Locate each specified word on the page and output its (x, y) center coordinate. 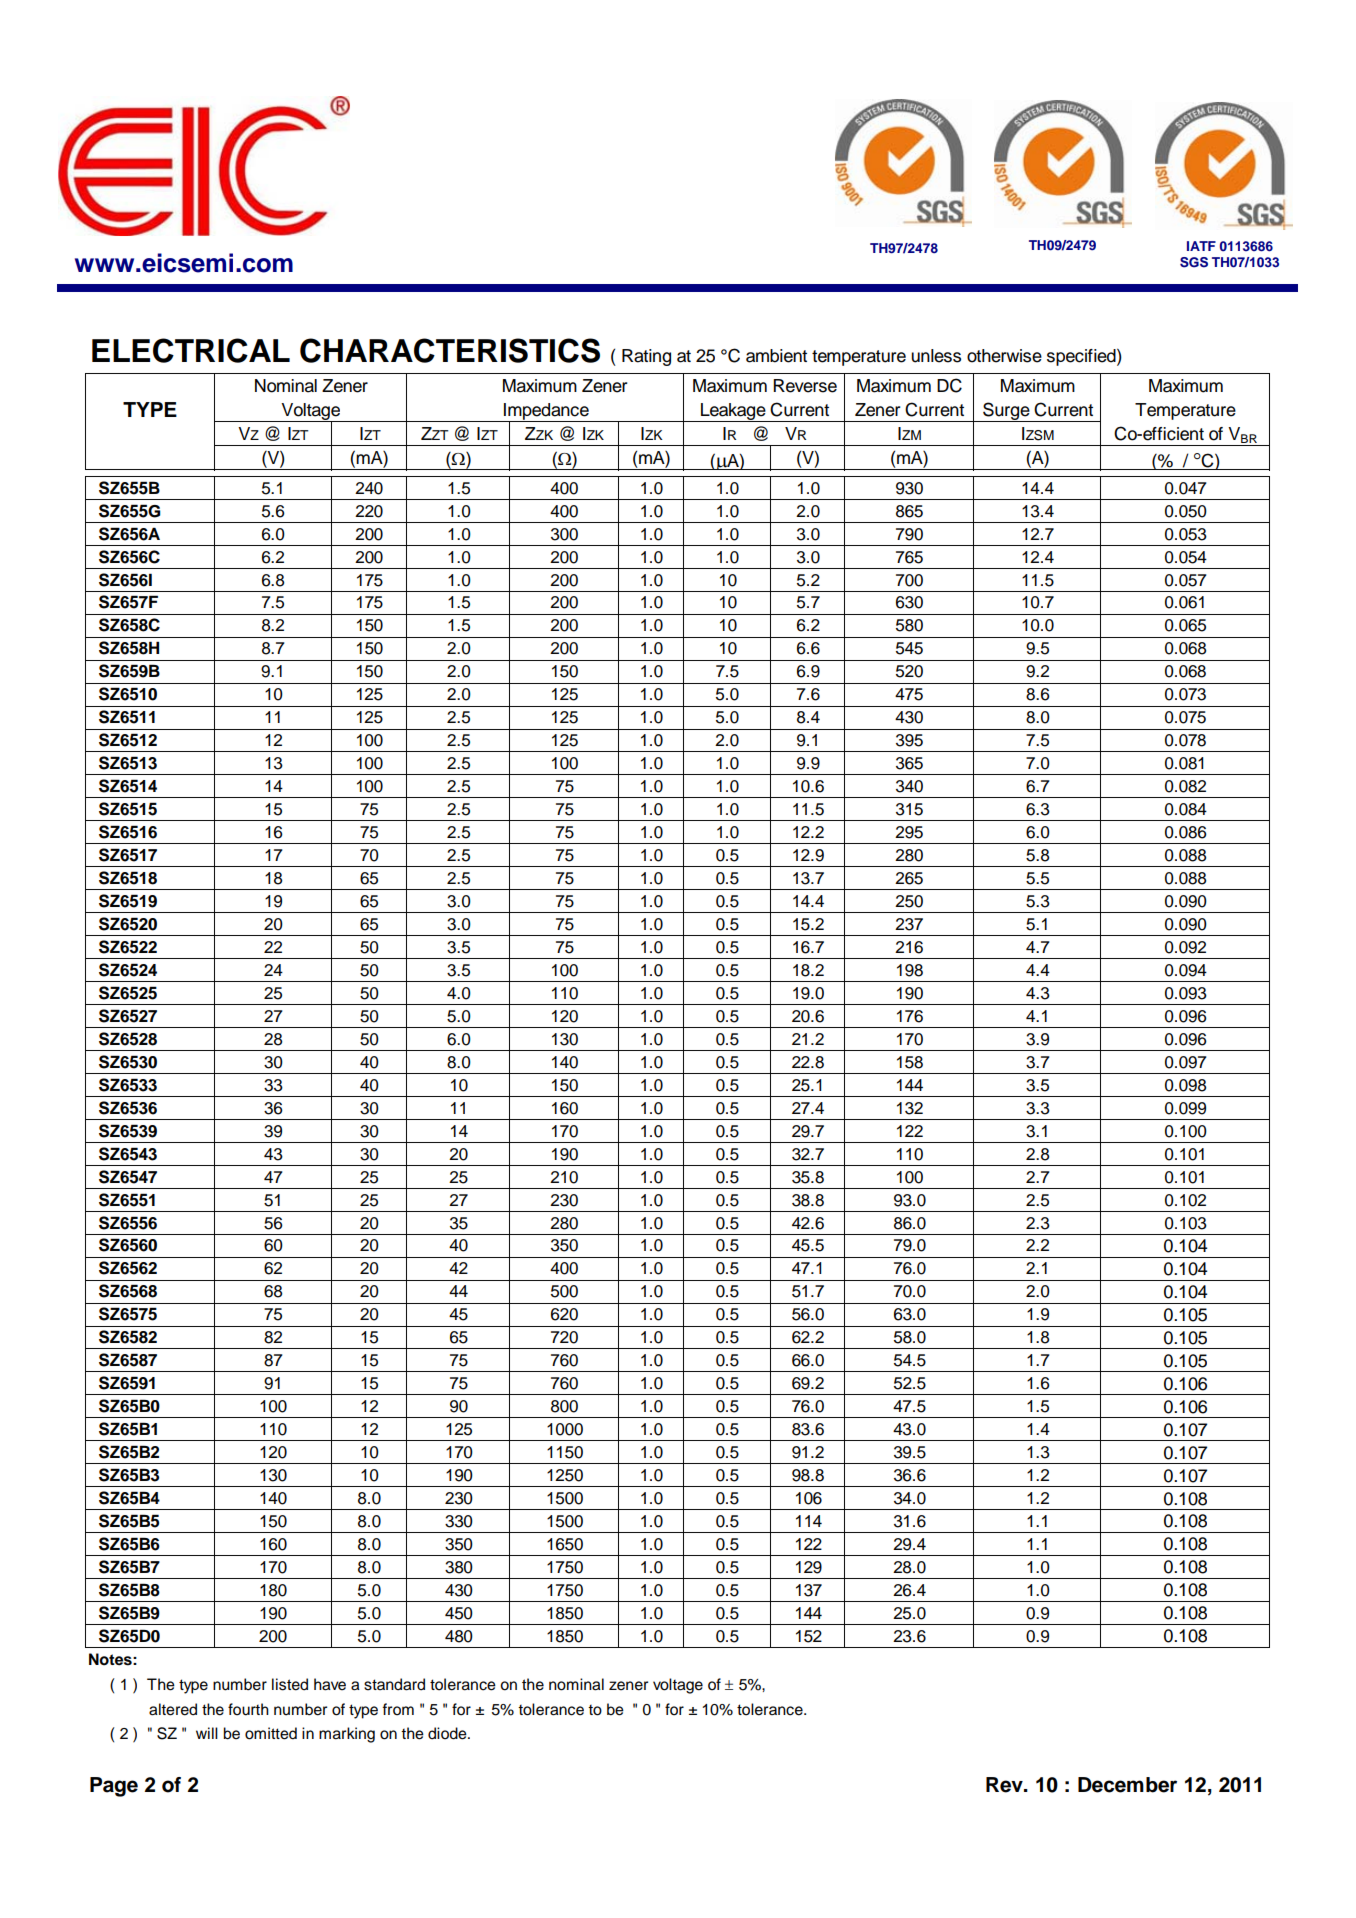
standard (394, 1684)
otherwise (1004, 356)
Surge (1006, 412)
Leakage (733, 412)
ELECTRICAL (191, 350)
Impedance (546, 412)
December (1127, 1785)
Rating (646, 357)
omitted (271, 1733)
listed (290, 1684)
